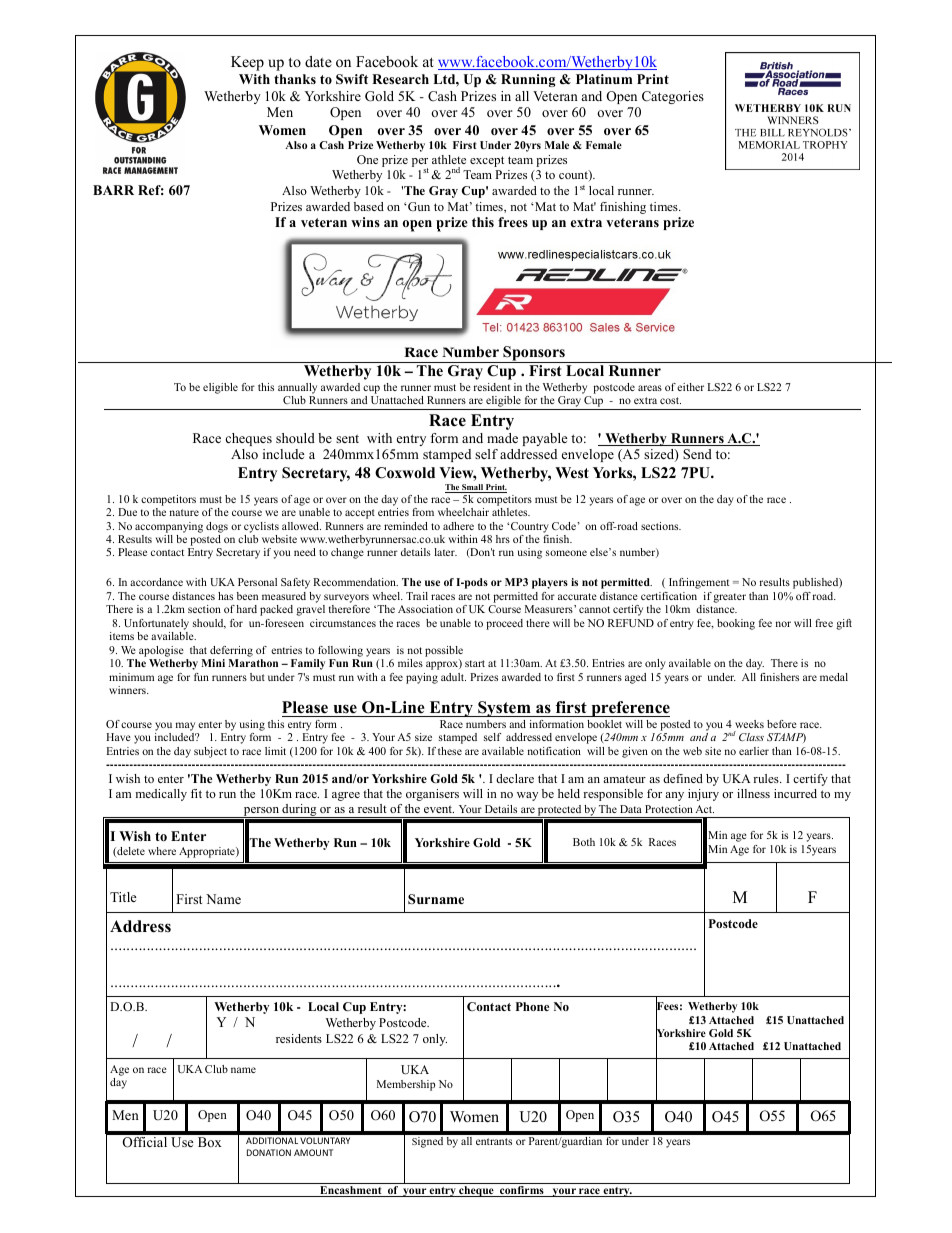  Describe the element at coordinates (247, 63) in the screenshot. I see `Keep` at that location.
